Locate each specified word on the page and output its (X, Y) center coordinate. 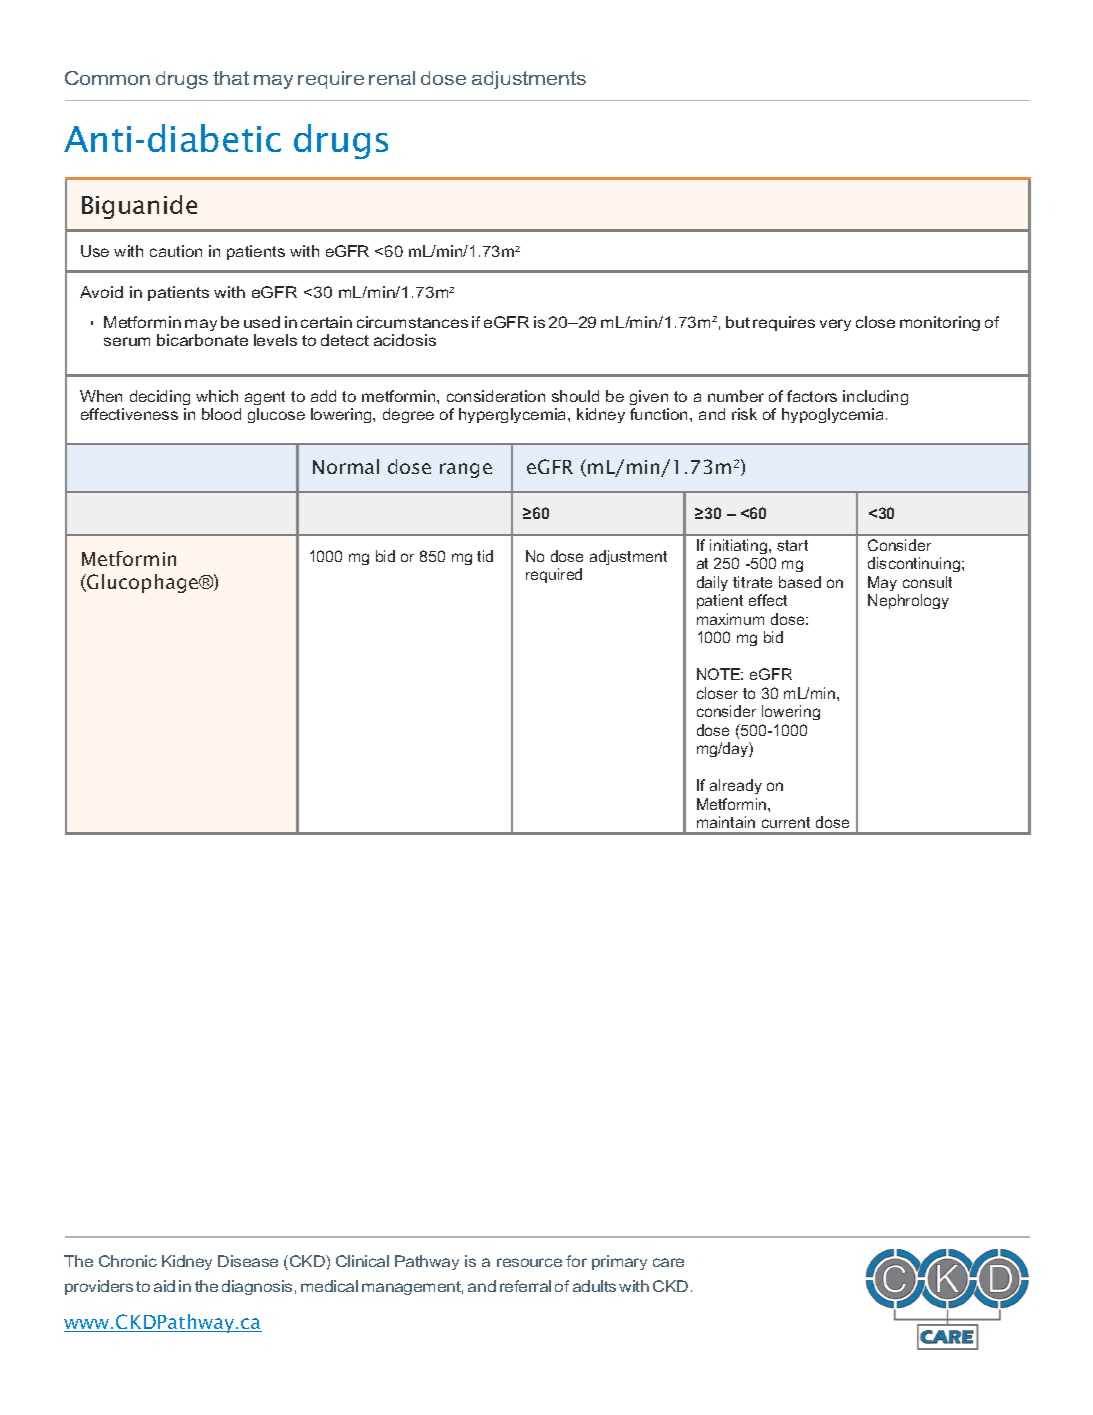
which (217, 396)
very (835, 325)
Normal (346, 466)
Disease (248, 1261)
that (231, 78)
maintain (726, 822)
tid (485, 556)
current (786, 822)
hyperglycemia (514, 415)
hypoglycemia (832, 415)
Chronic (128, 1261)
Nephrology (908, 601)
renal (392, 78)
